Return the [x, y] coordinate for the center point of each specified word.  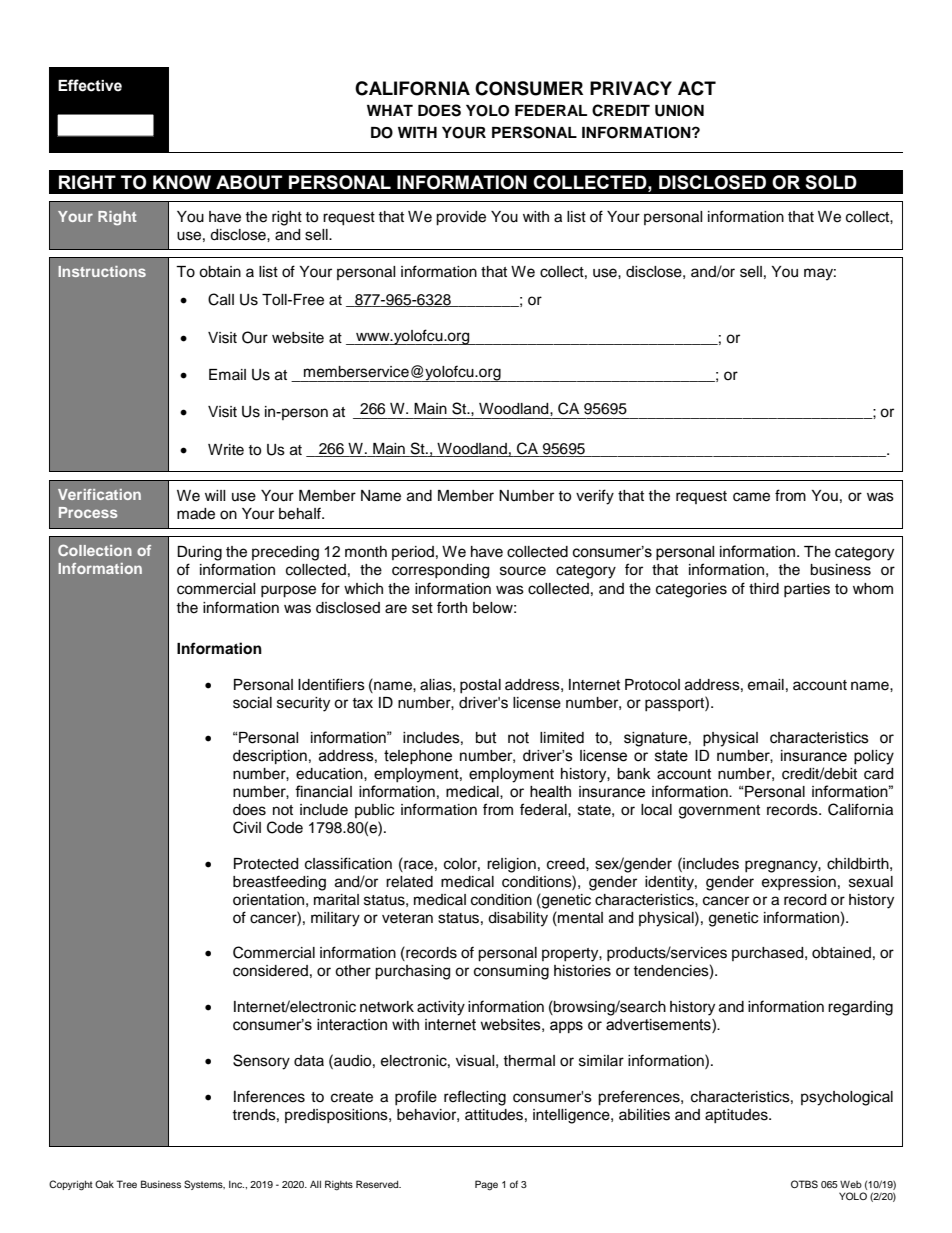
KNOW [182, 182]
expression [799, 883]
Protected [266, 864]
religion [511, 865]
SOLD [831, 182]
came [751, 497]
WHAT [390, 110]
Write [226, 450]
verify [595, 497]
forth [452, 607]
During [199, 553]
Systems [204, 1185]
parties [807, 590]
